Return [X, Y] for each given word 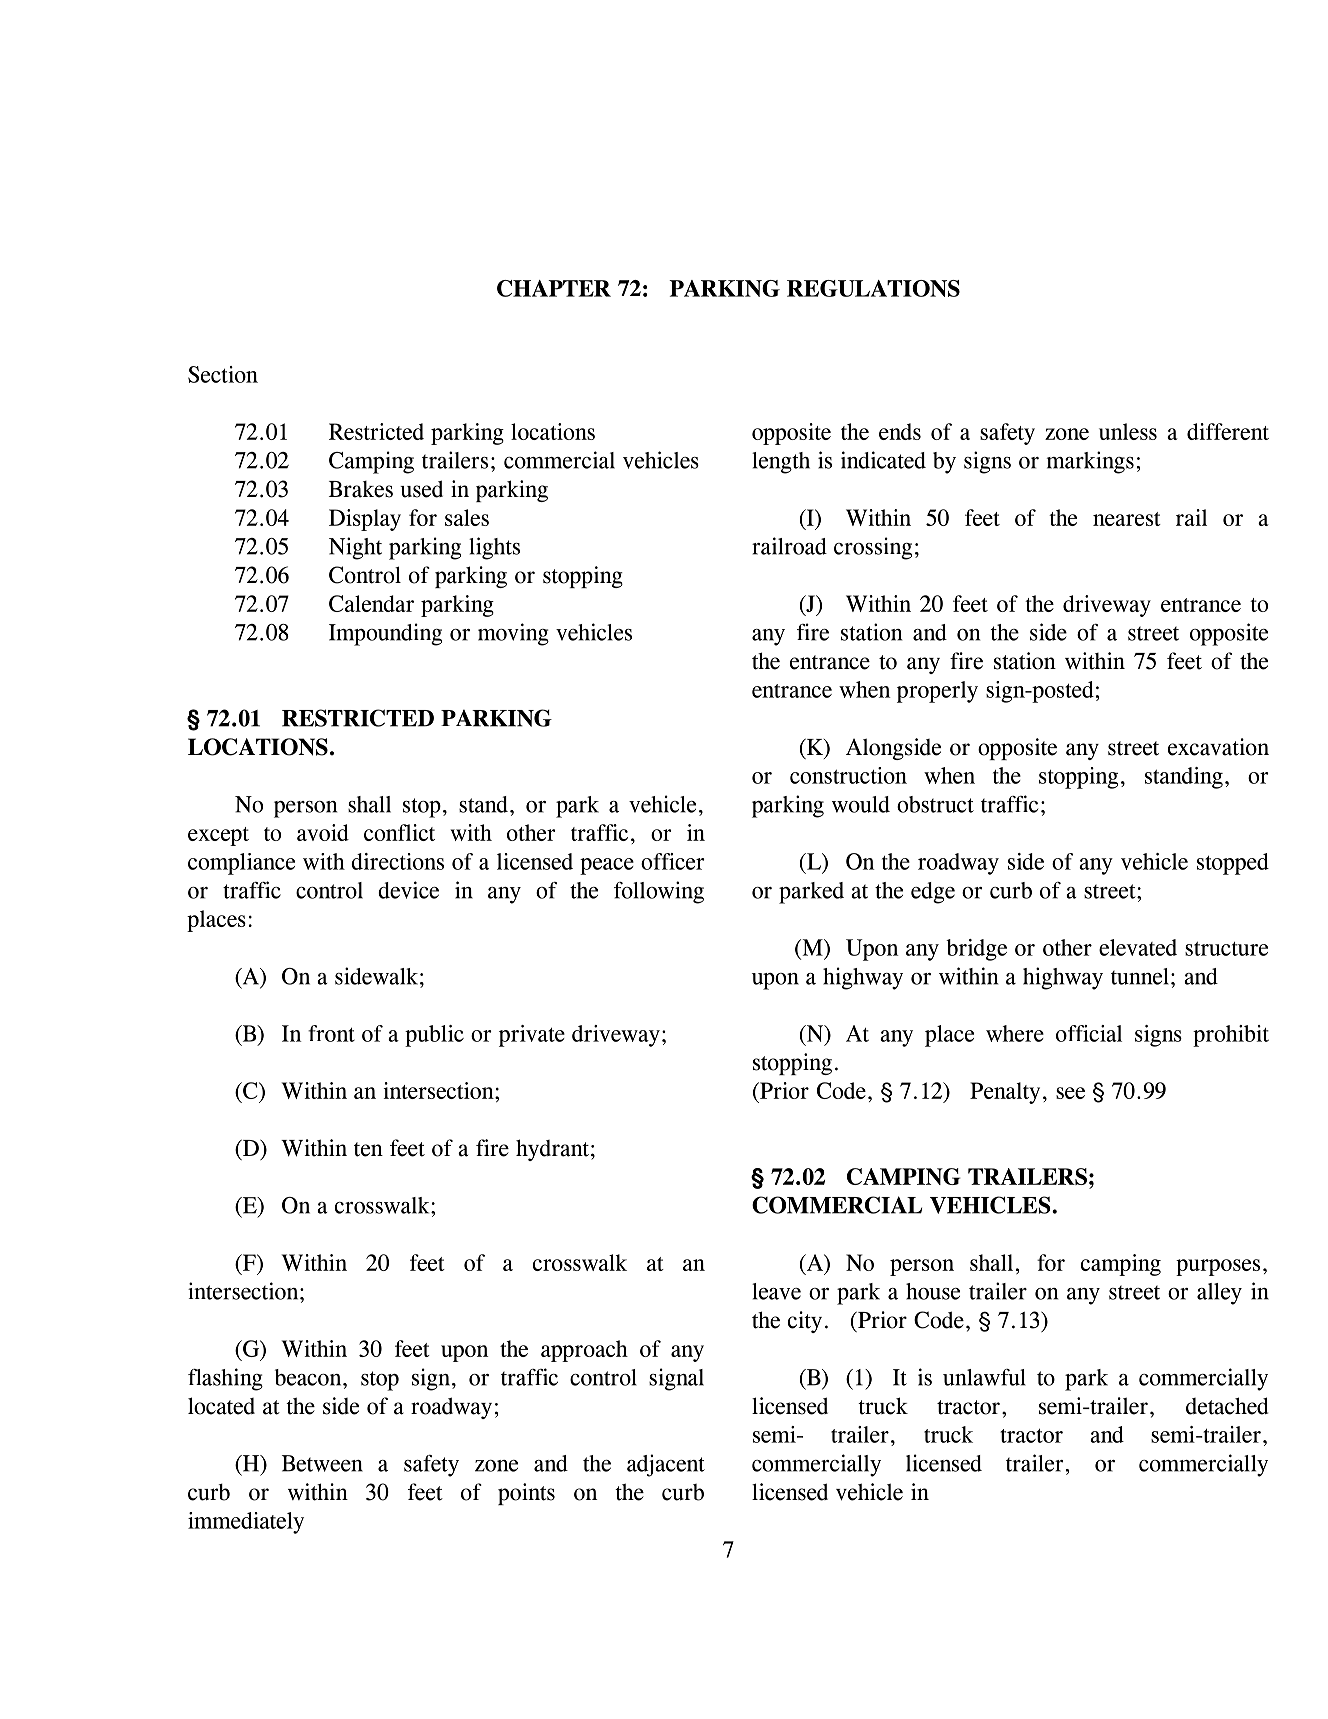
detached [1227, 1406]
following [659, 892]
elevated [1138, 947]
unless [1128, 431]
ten [368, 1149]
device [408, 890]
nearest [1127, 519]
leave [776, 1291]
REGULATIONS [873, 288]
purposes [1218, 1267]
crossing [873, 548]
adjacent [666, 1465]
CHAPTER [554, 288]
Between [322, 1463]
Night [355, 548]
